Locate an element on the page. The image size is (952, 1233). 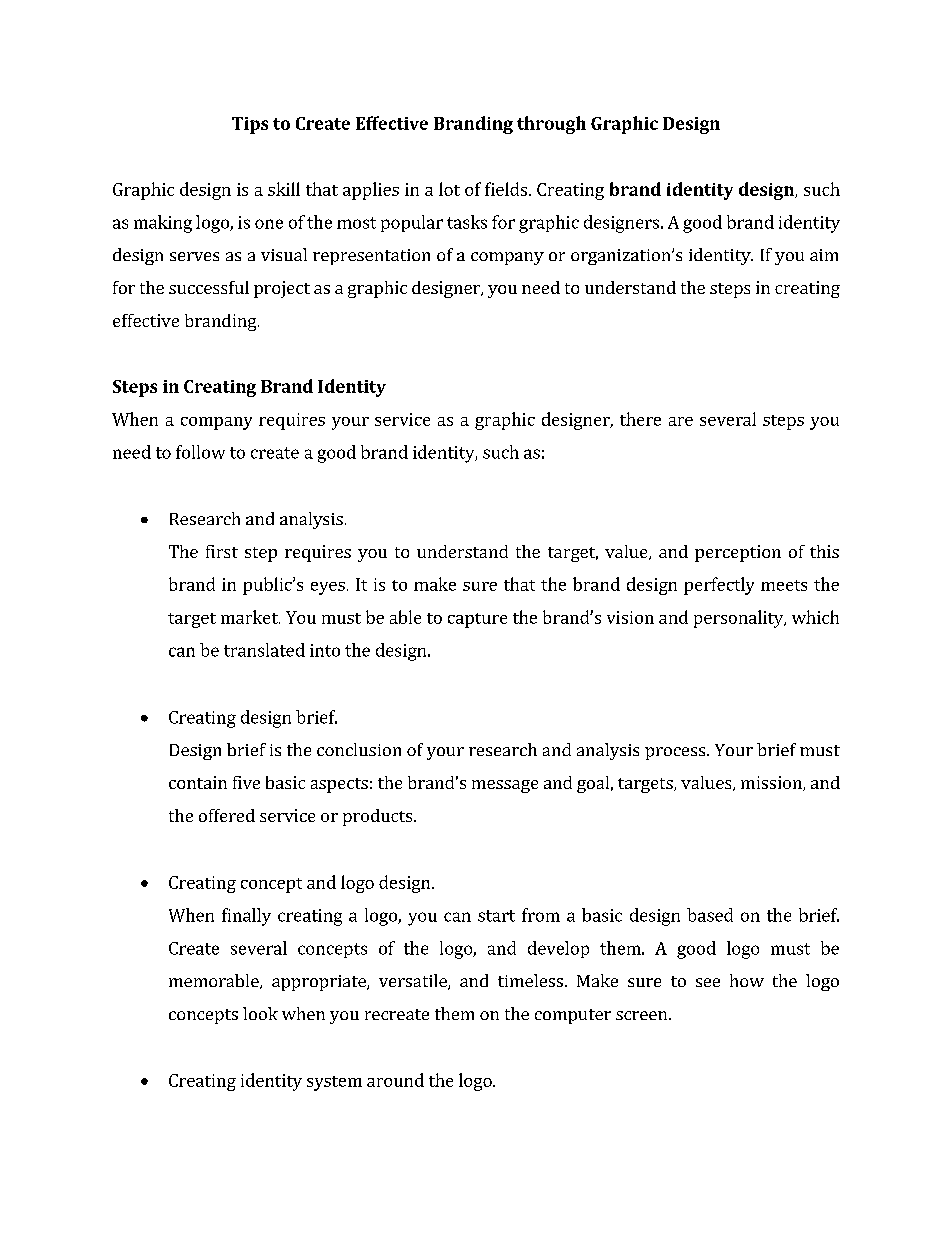
computer is located at coordinates (573, 1016).
